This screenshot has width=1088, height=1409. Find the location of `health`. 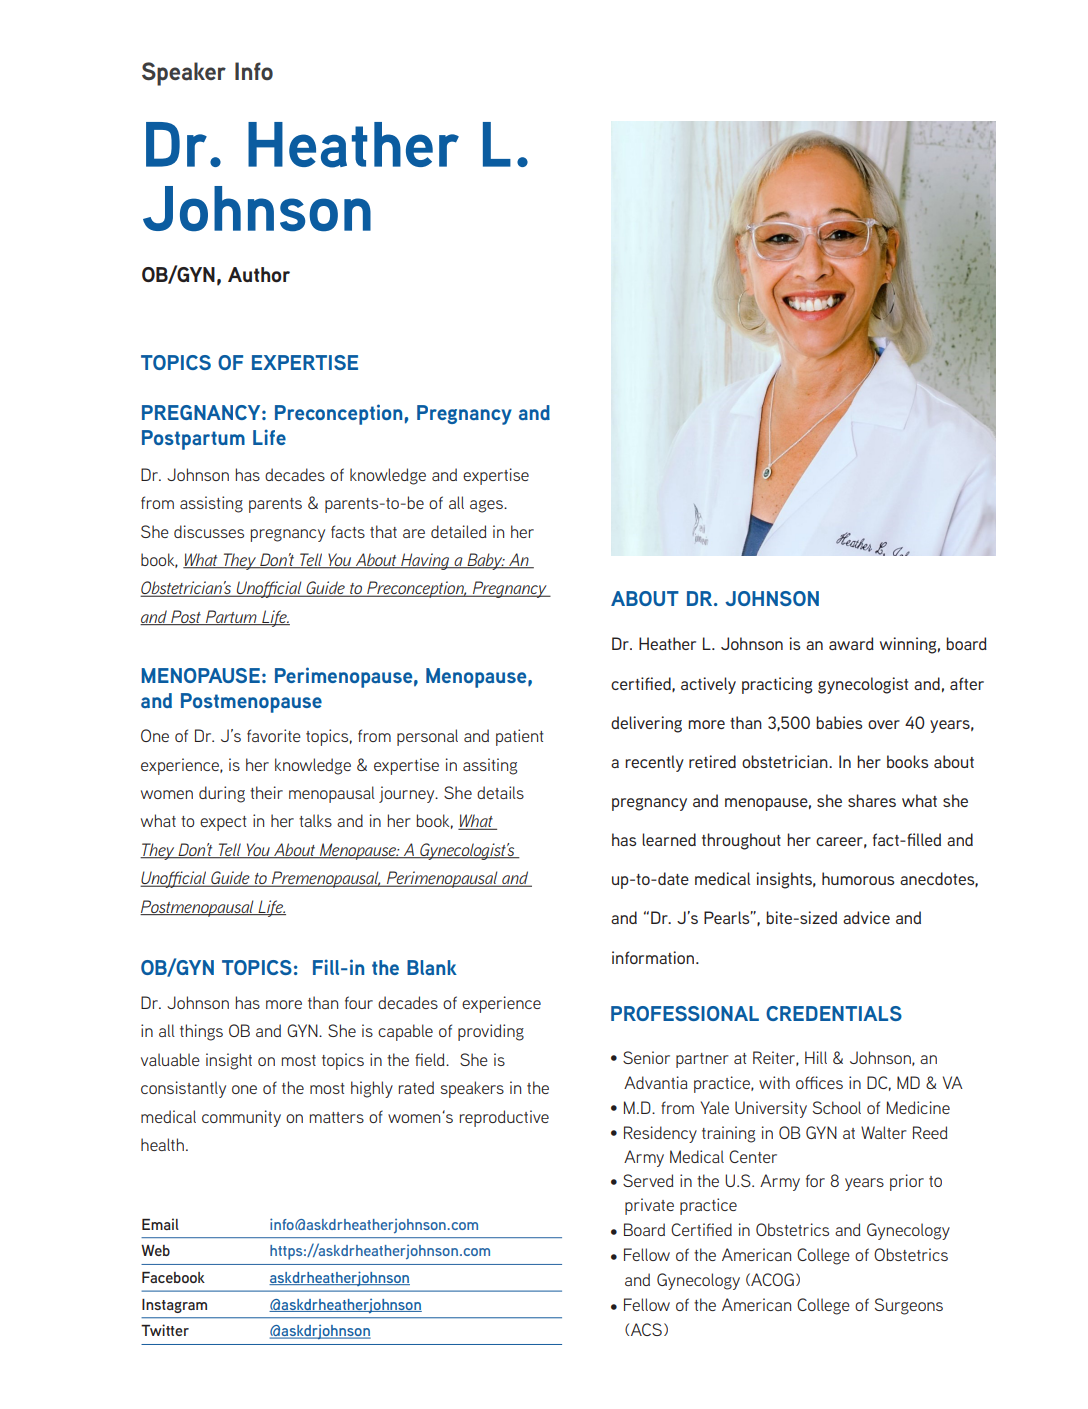

health is located at coordinates (162, 1144).
